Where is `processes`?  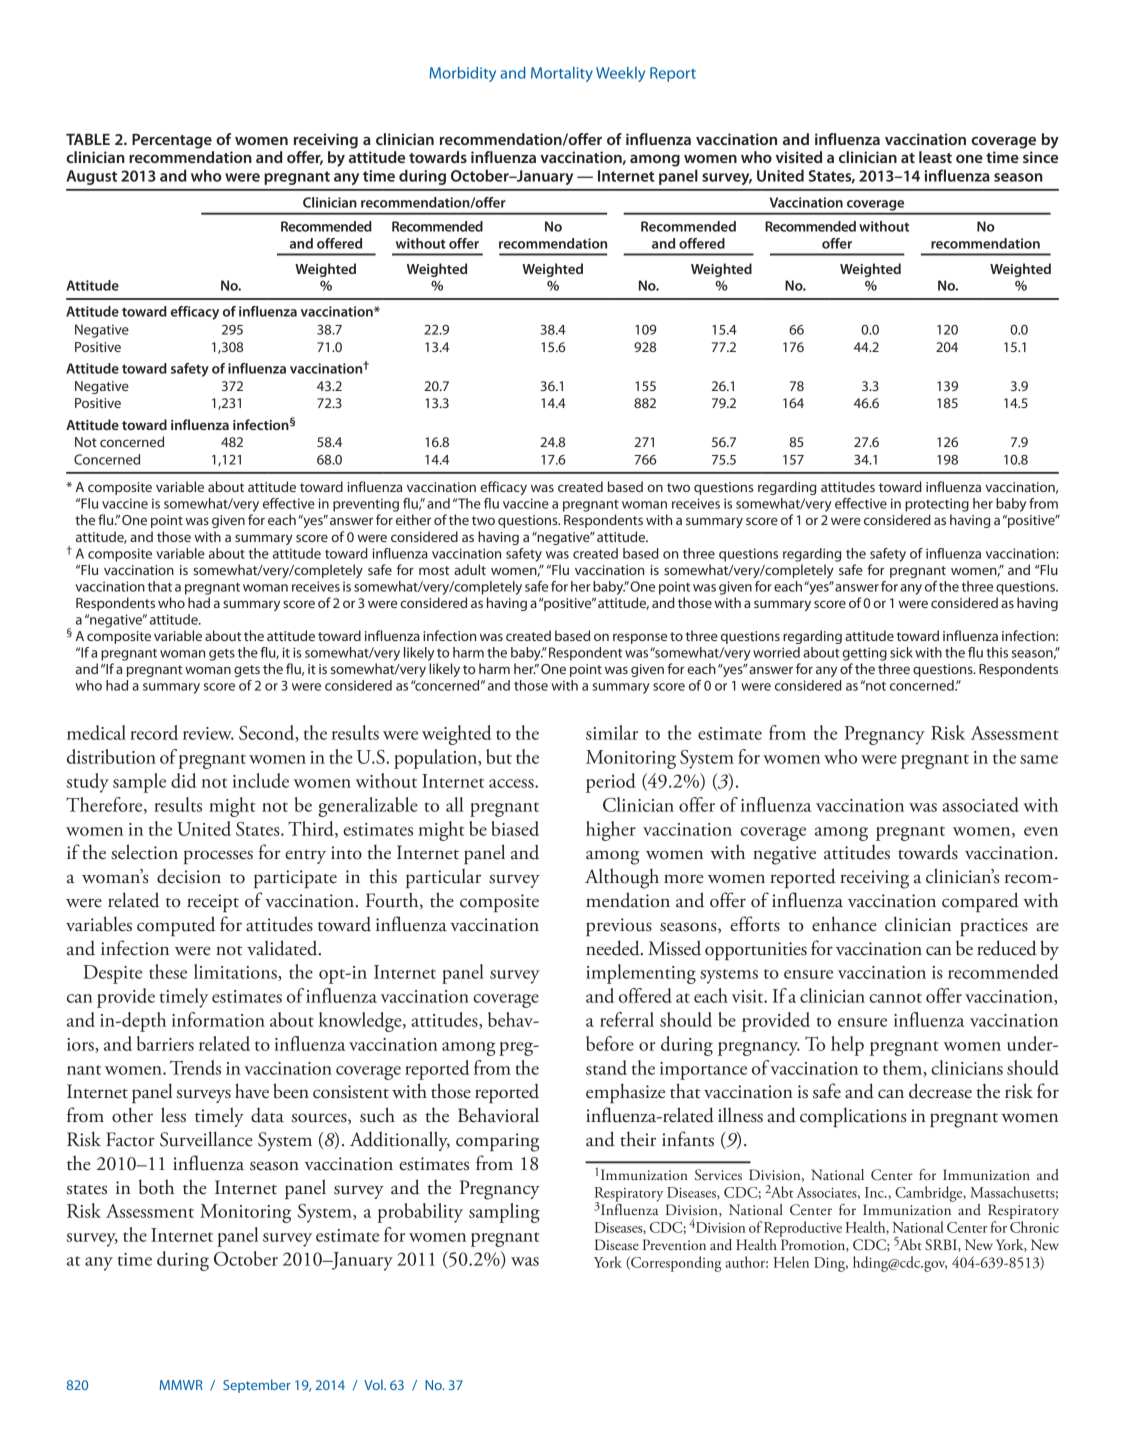 processes is located at coordinates (218, 857).
